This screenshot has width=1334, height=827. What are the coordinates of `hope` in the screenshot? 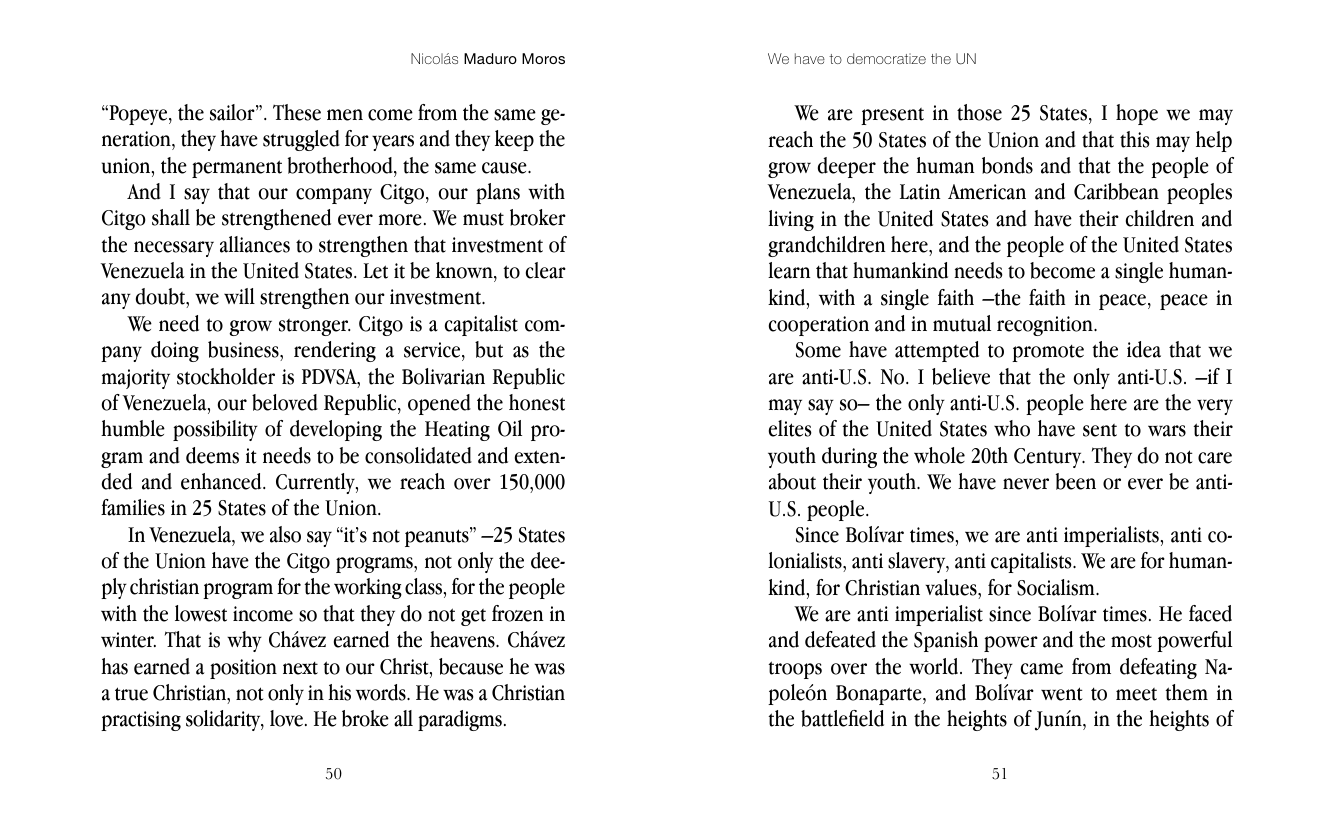 It's located at (1137, 114).
